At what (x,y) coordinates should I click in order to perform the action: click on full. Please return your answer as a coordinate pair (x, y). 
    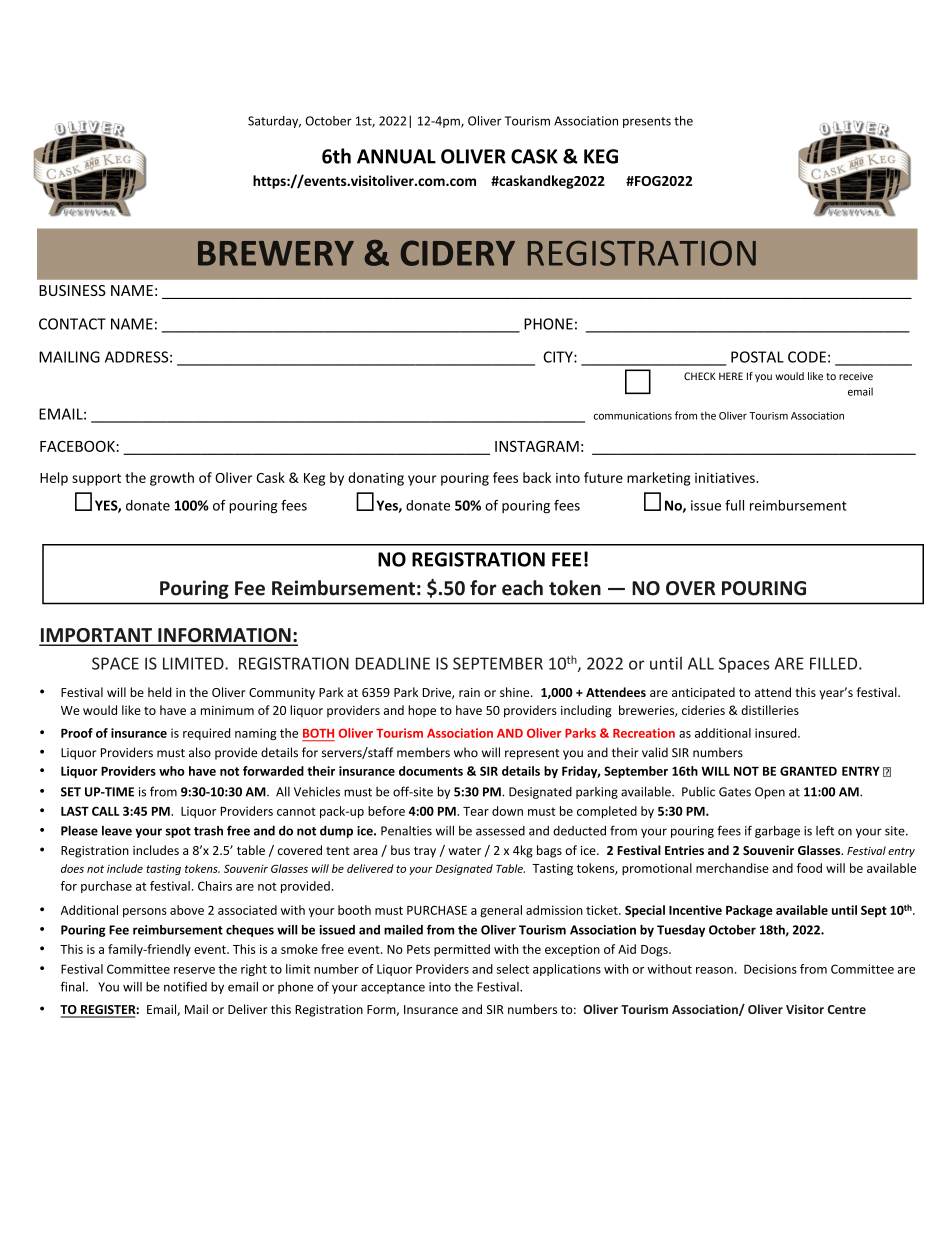
    Looking at the image, I should click on (734, 505).
